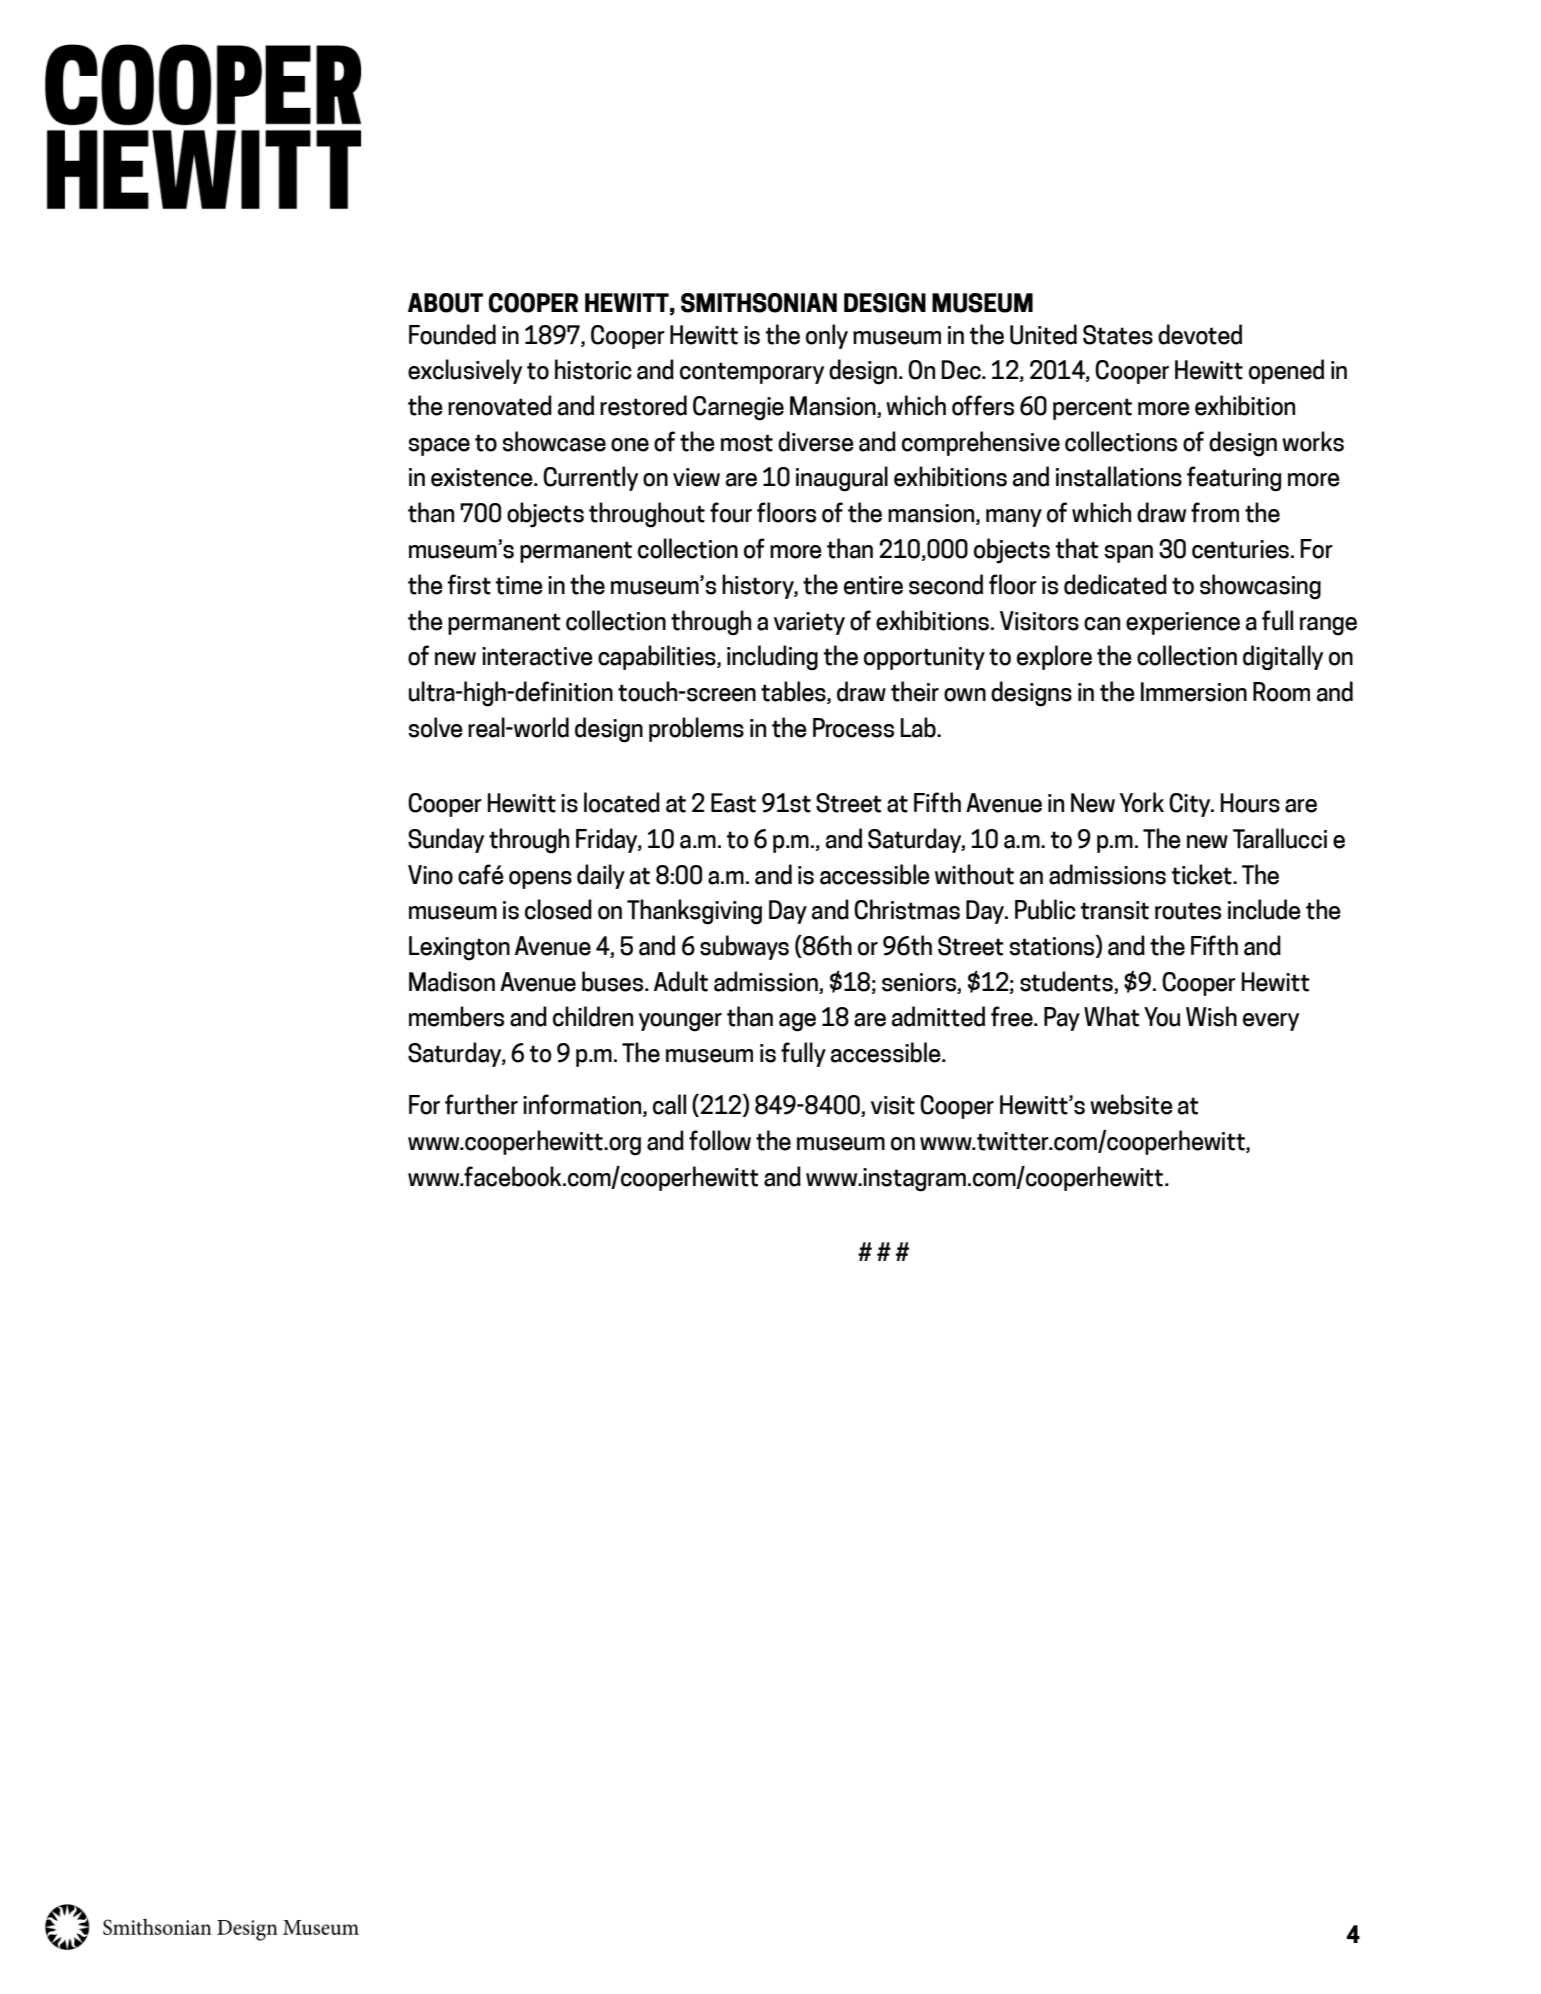 The width and height of the screenshot is (1541, 1994). What do you see at coordinates (452, 334) in the screenshot?
I see `Founded` at bounding box center [452, 334].
